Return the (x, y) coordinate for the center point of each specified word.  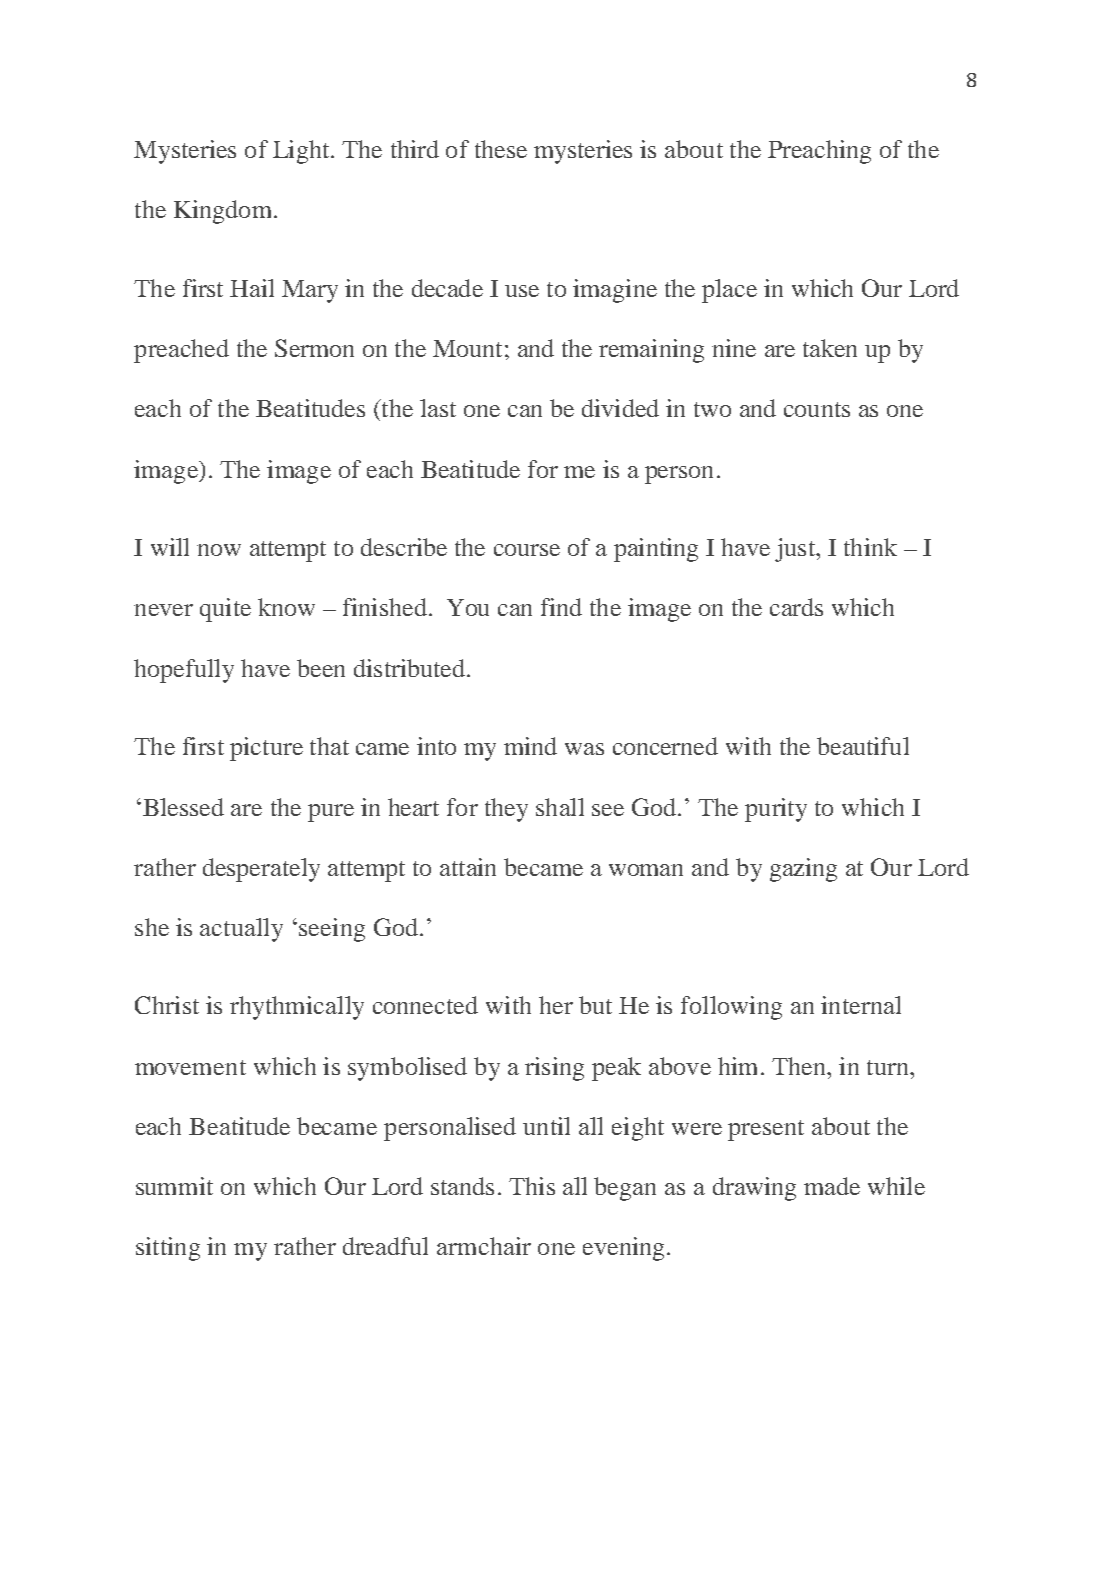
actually (241, 930)
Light (302, 152)
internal (861, 1005)
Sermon (314, 348)
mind (530, 746)
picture (266, 749)
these (501, 149)
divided (620, 408)
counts (817, 409)
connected (425, 1005)
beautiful (863, 746)
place (729, 291)
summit (174, 1186)
